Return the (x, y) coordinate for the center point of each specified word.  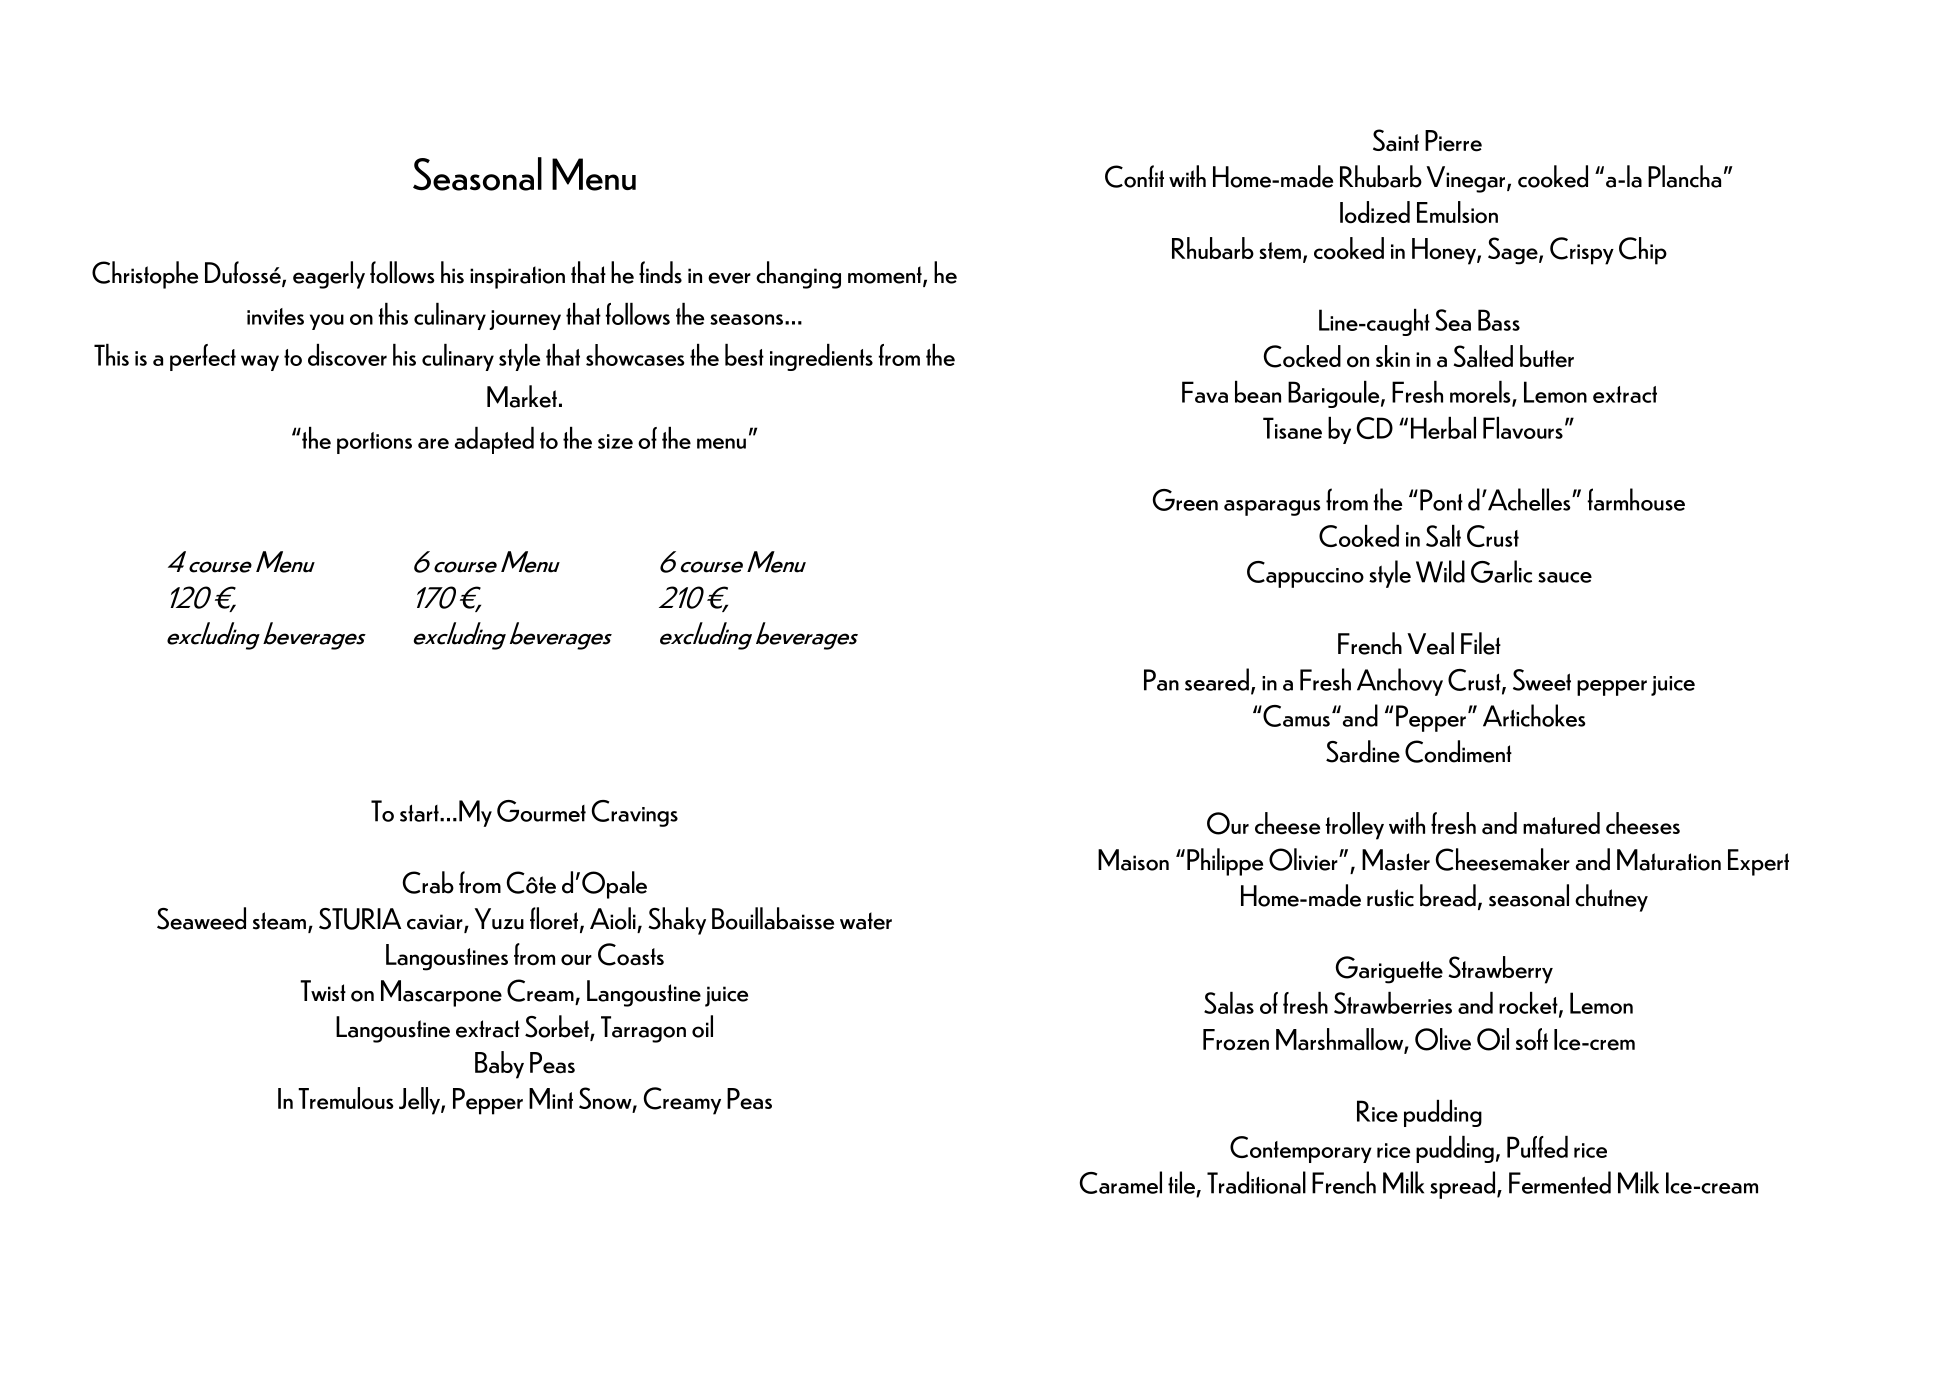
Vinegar (1467, 179)
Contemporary (1301, 1149)
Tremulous (345, 1098)
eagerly (329, 275)
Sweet (1542, 680)
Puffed (1537, 1147)
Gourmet (541, 811)
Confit (1134, 176)
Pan (1161, 680)
